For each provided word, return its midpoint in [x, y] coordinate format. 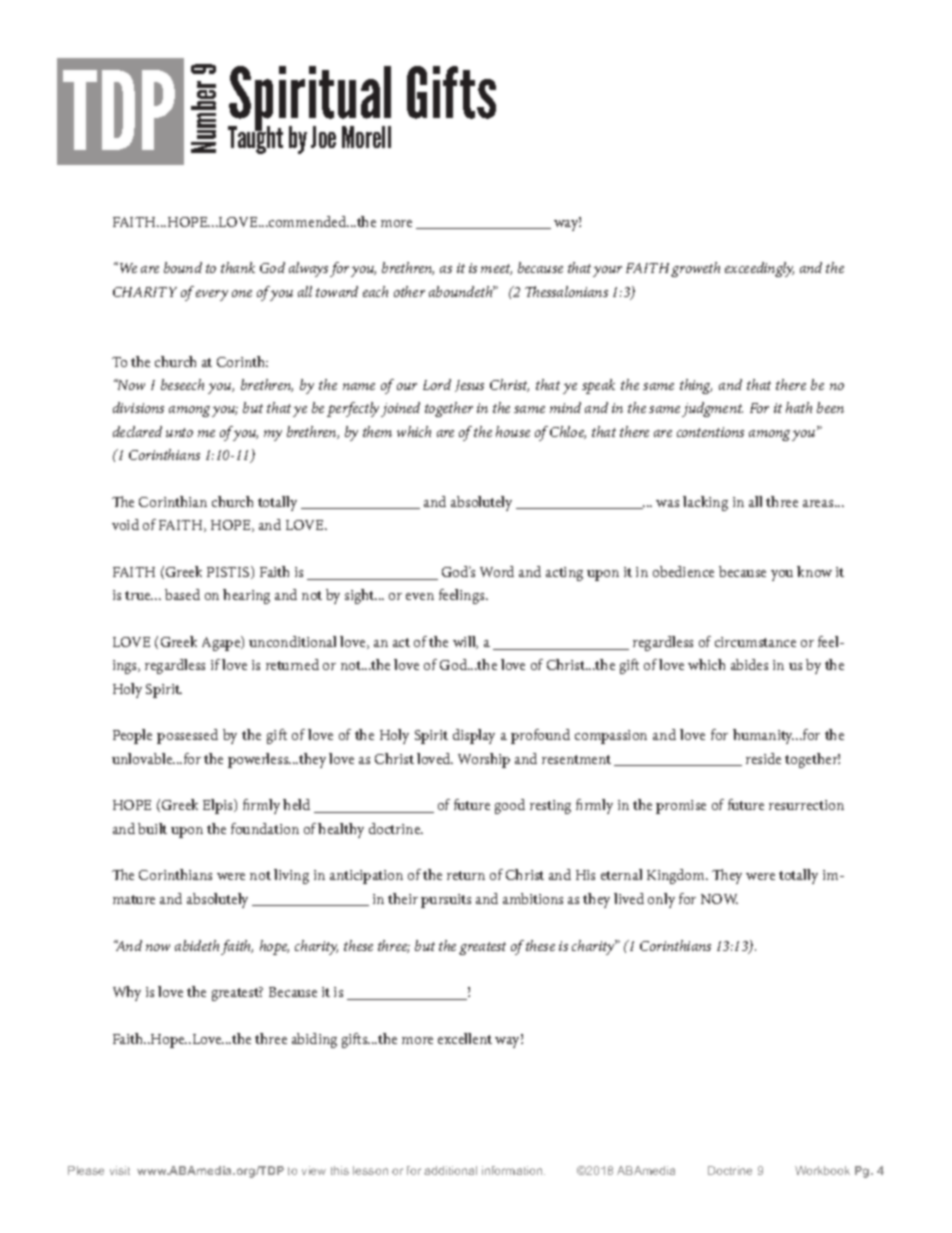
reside [763, 758]
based [182, 594]
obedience [683, 571]
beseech [182, 384]
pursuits [446, 901]
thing [696, 386]
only [661, 900]
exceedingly [759, 269]
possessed [187, 736]
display [474, 736]
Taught [255, 139]
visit [120, 1170]
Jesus [469, 386]
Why [127, 993]
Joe [323, 137]
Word [497, 571]
